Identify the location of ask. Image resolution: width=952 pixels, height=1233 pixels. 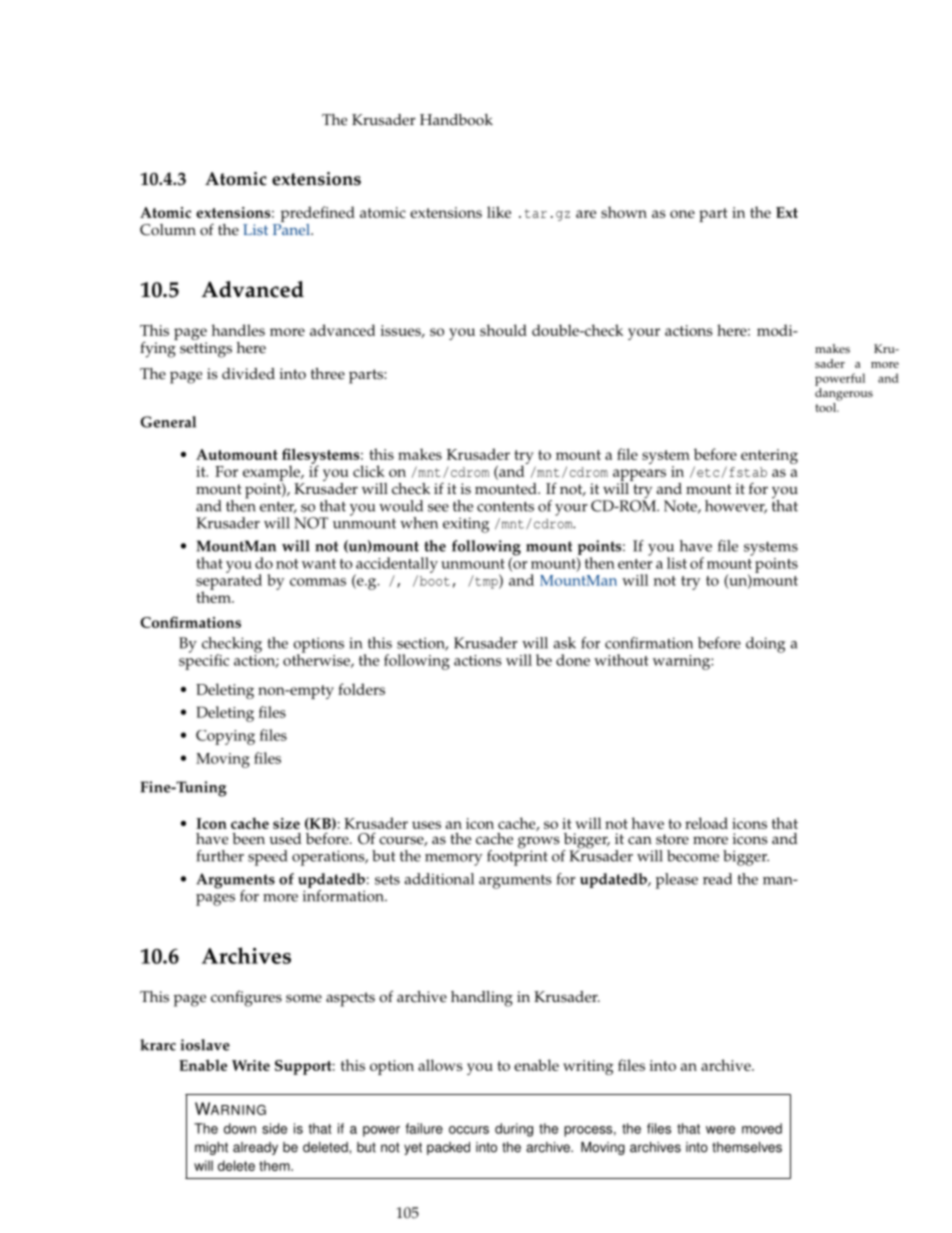
(564, 643).
